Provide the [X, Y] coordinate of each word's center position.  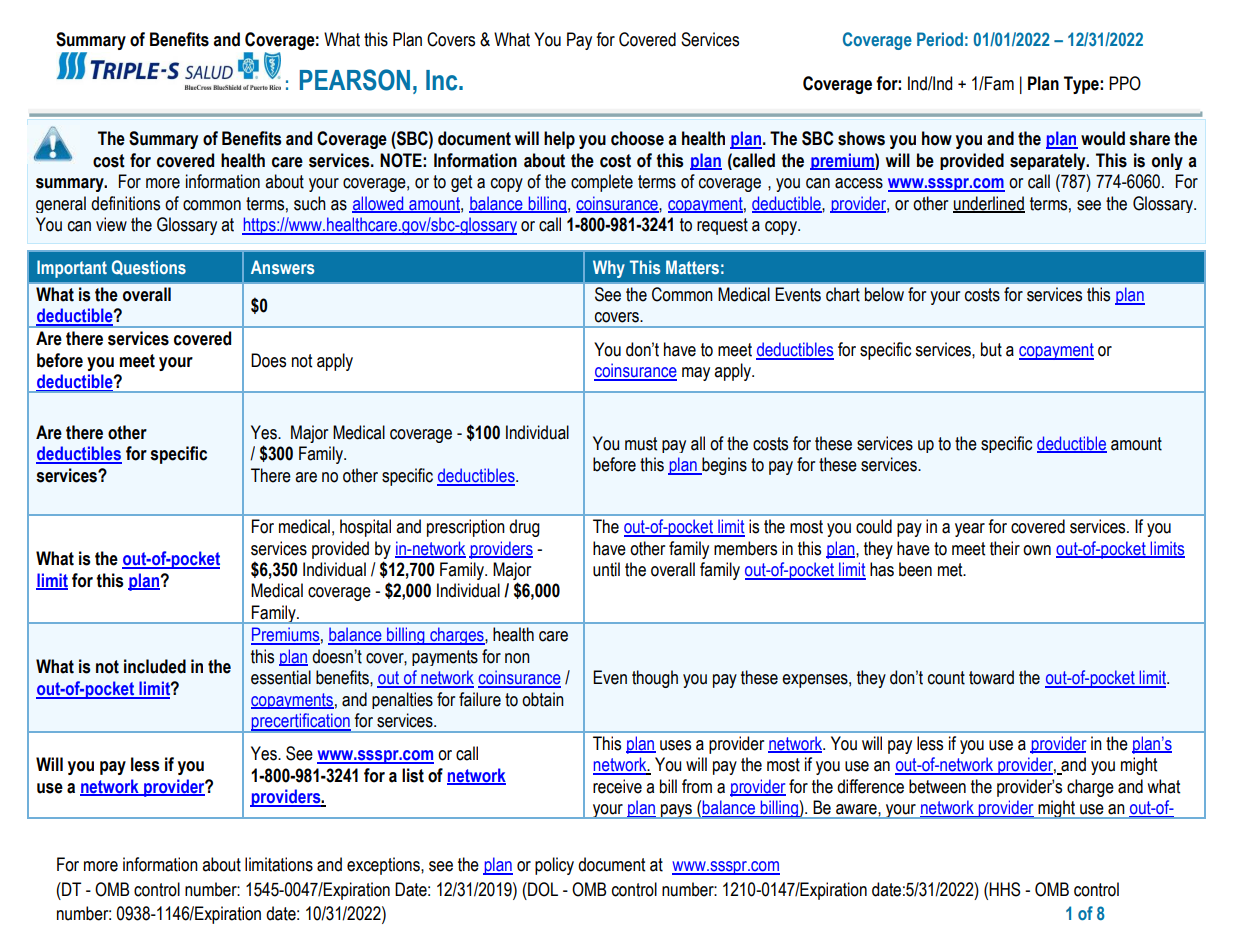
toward [991, 677]
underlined [989, 204]
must [641, 444]
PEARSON [355, 80]
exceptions [384, 866]
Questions [149, 267]
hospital [365, 528]
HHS [1004, 889]
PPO [1125, 83]
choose [637, 138]
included [155, 666]
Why [609, 269]
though [655, 679]
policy [554, 866]
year [970, 530]
